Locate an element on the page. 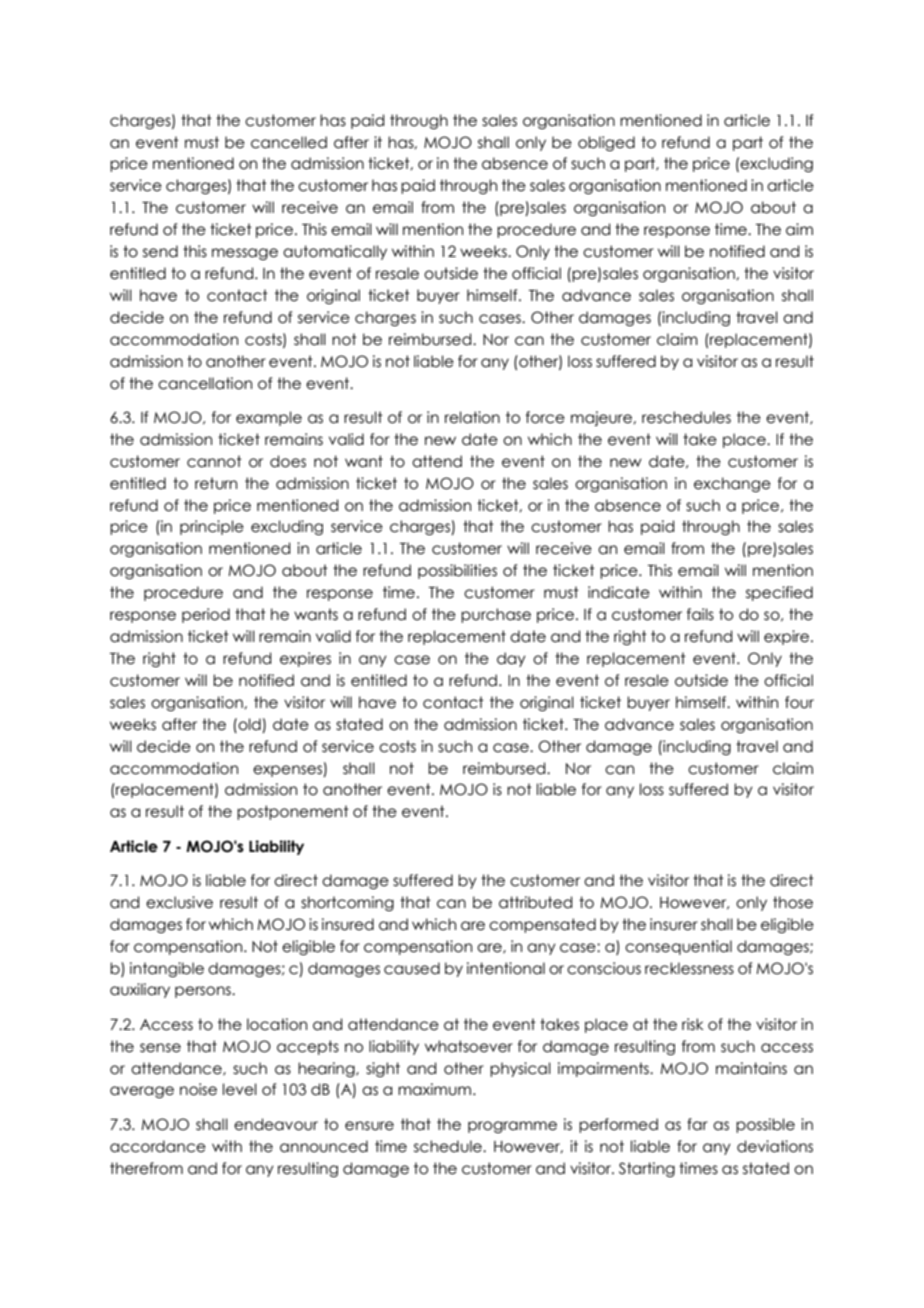  relation is located at coordinates (472, 417).
